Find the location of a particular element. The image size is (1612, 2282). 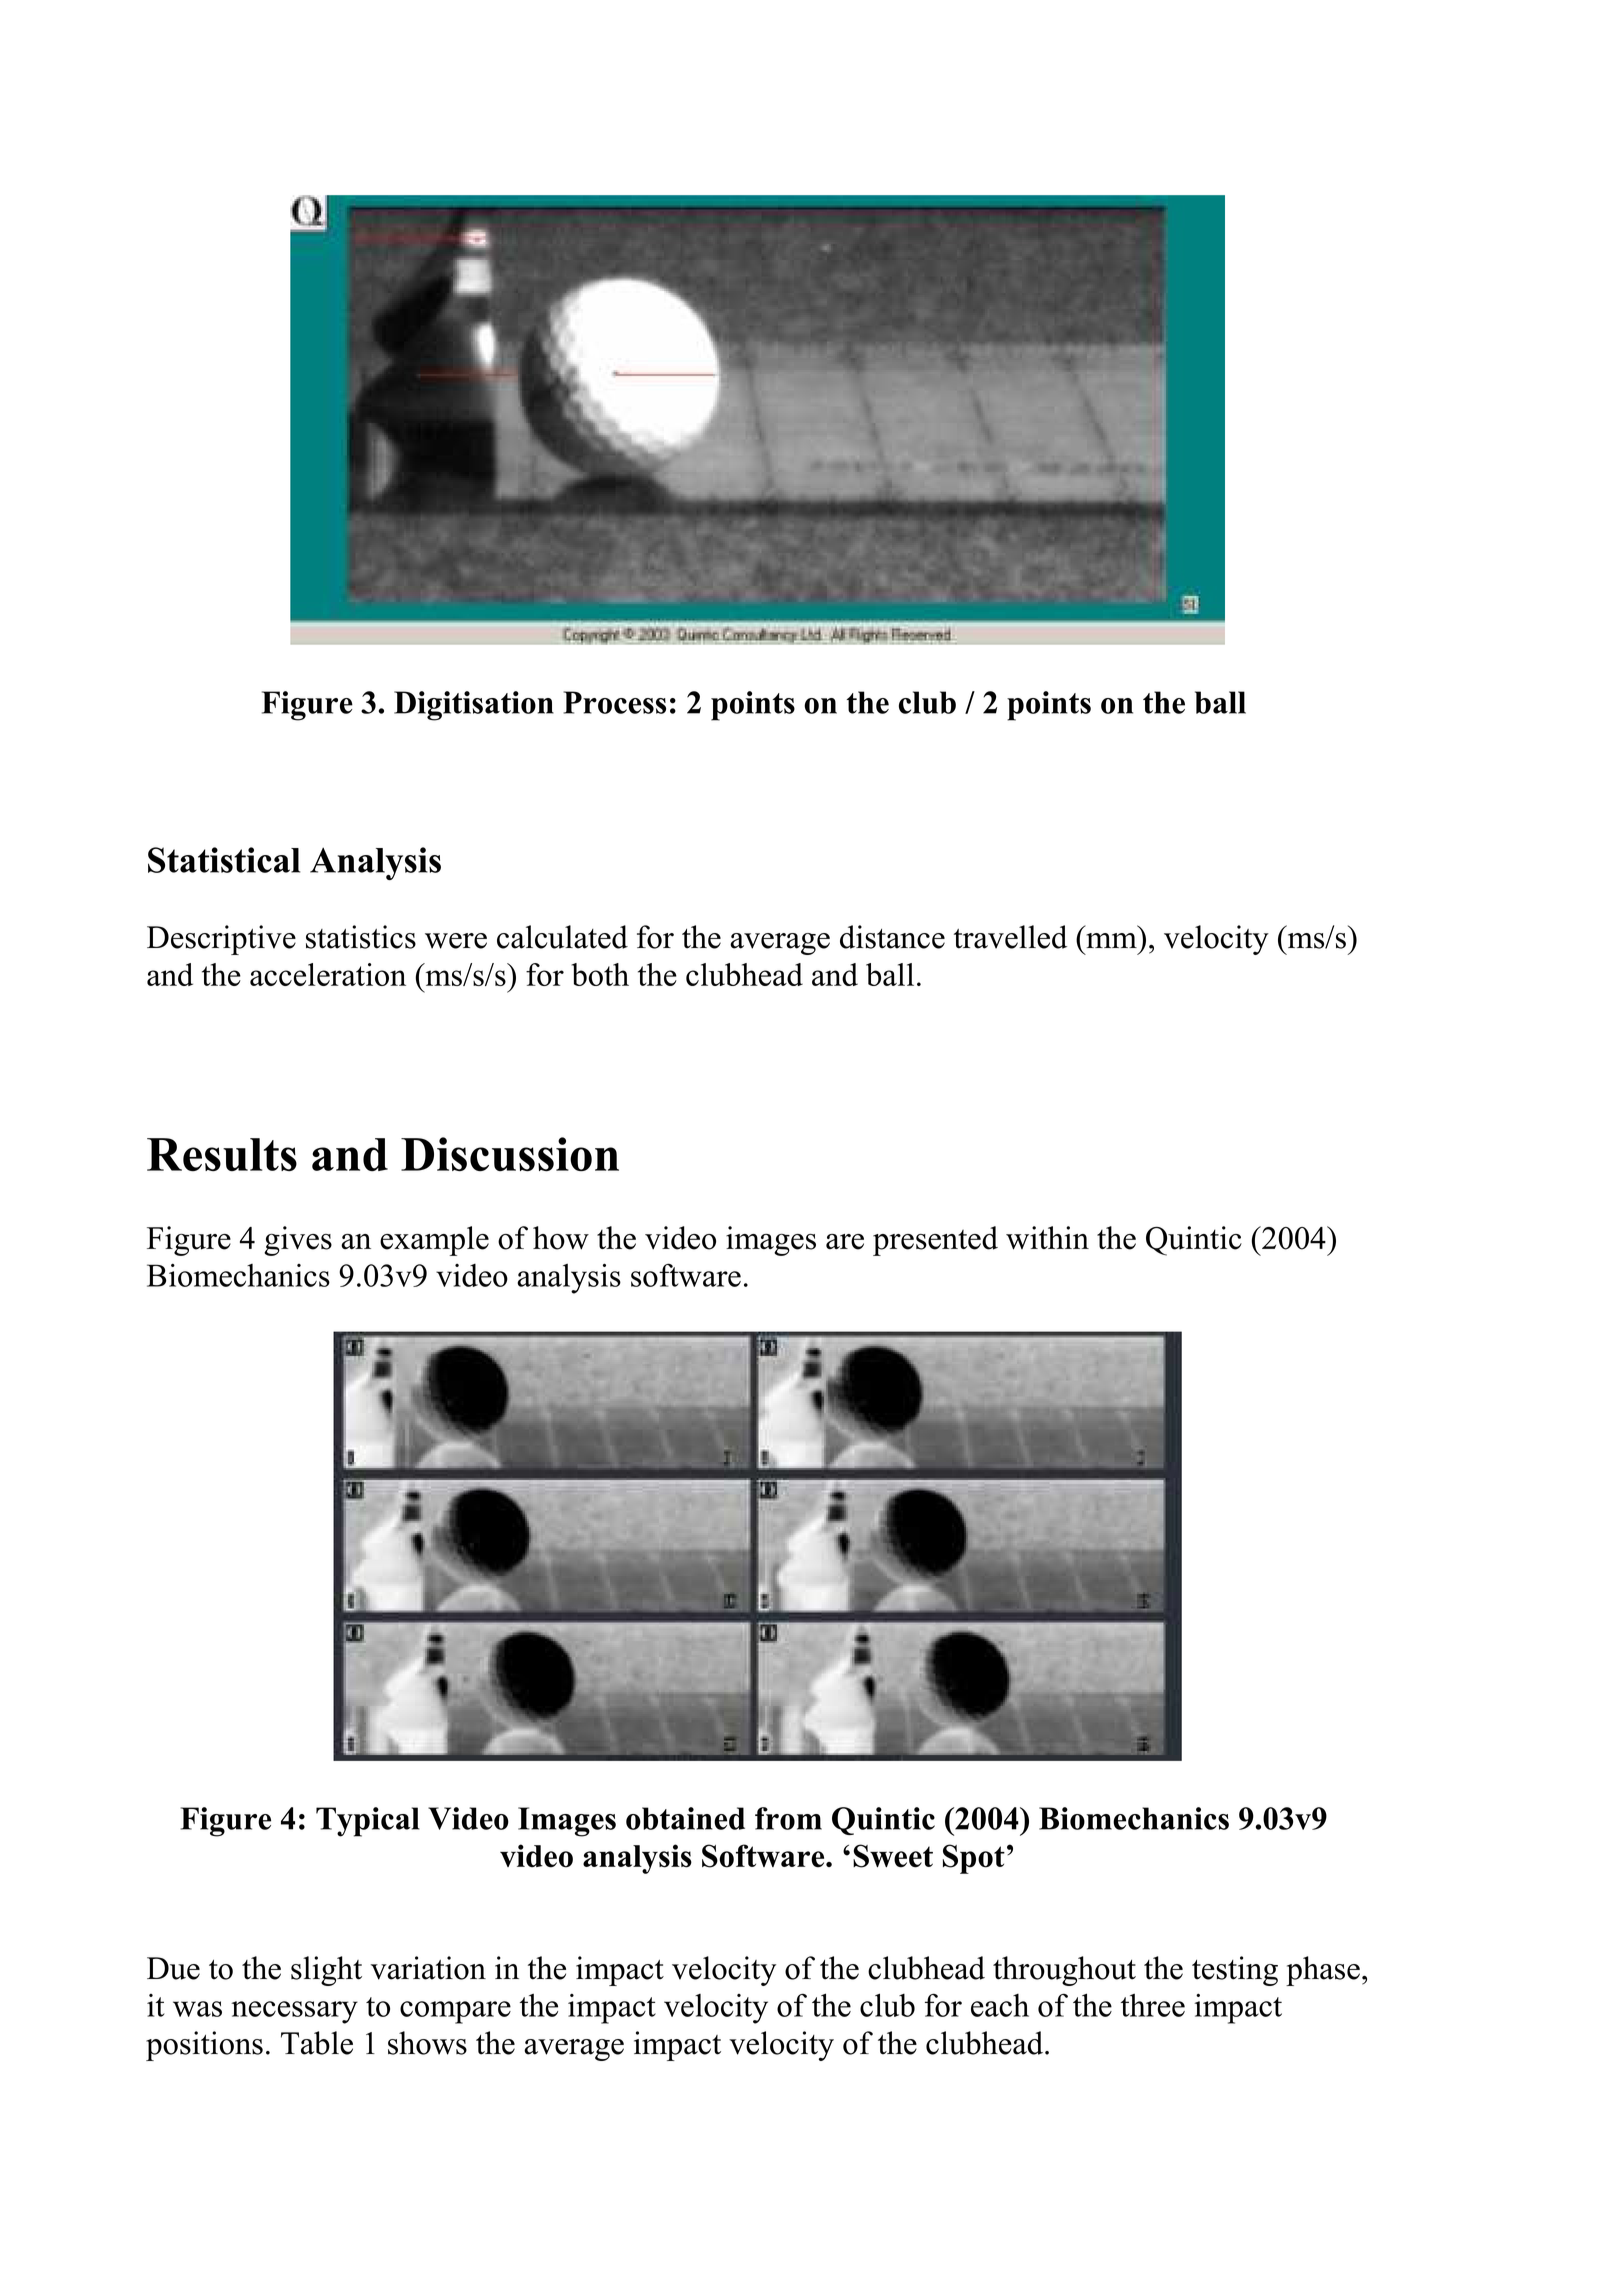

necessary is located at coordinates (294, 2012).
